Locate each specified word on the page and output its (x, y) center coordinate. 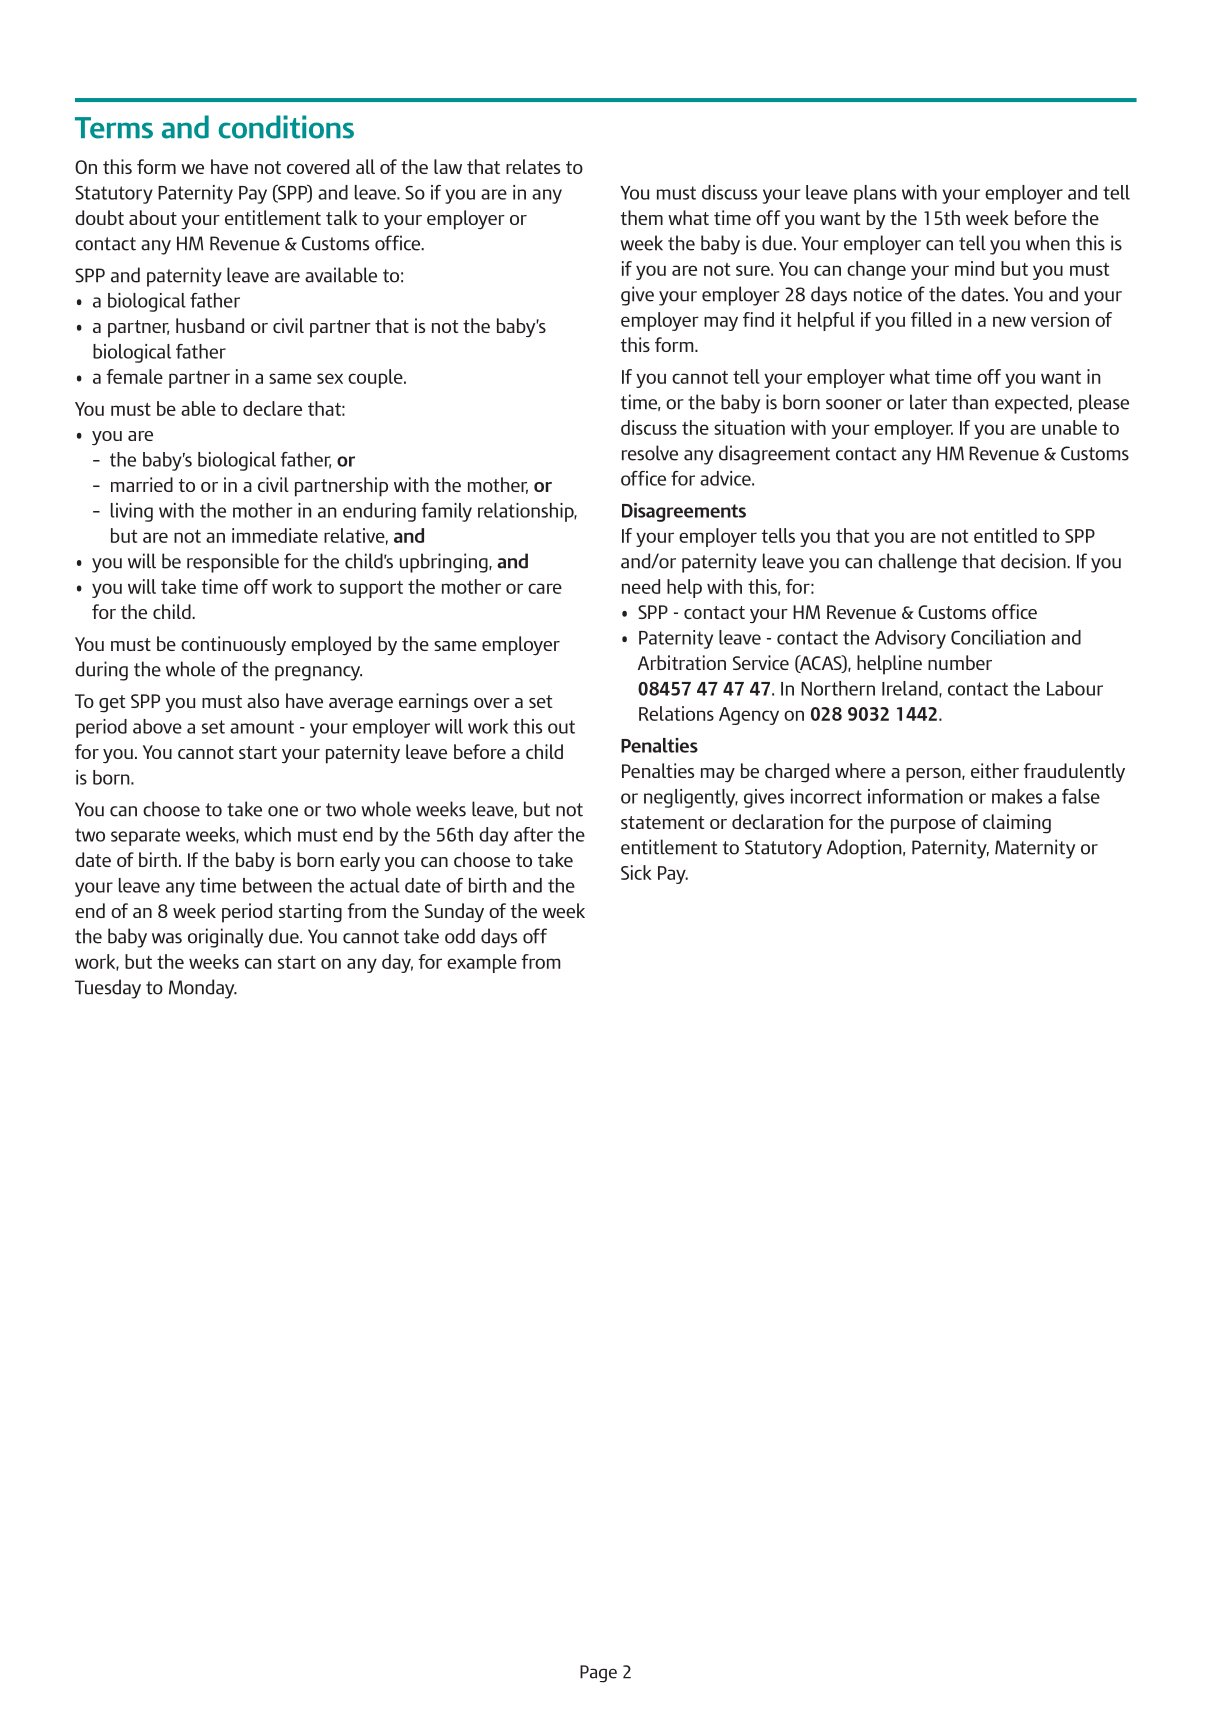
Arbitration (682, 662)
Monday (203, 989)
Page (598, 1674)
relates (533, 166)
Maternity (1035, 849)
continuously (233, 645)
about (153, 217)
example (482, 963)
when (1048, 243)
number (960, 662)
